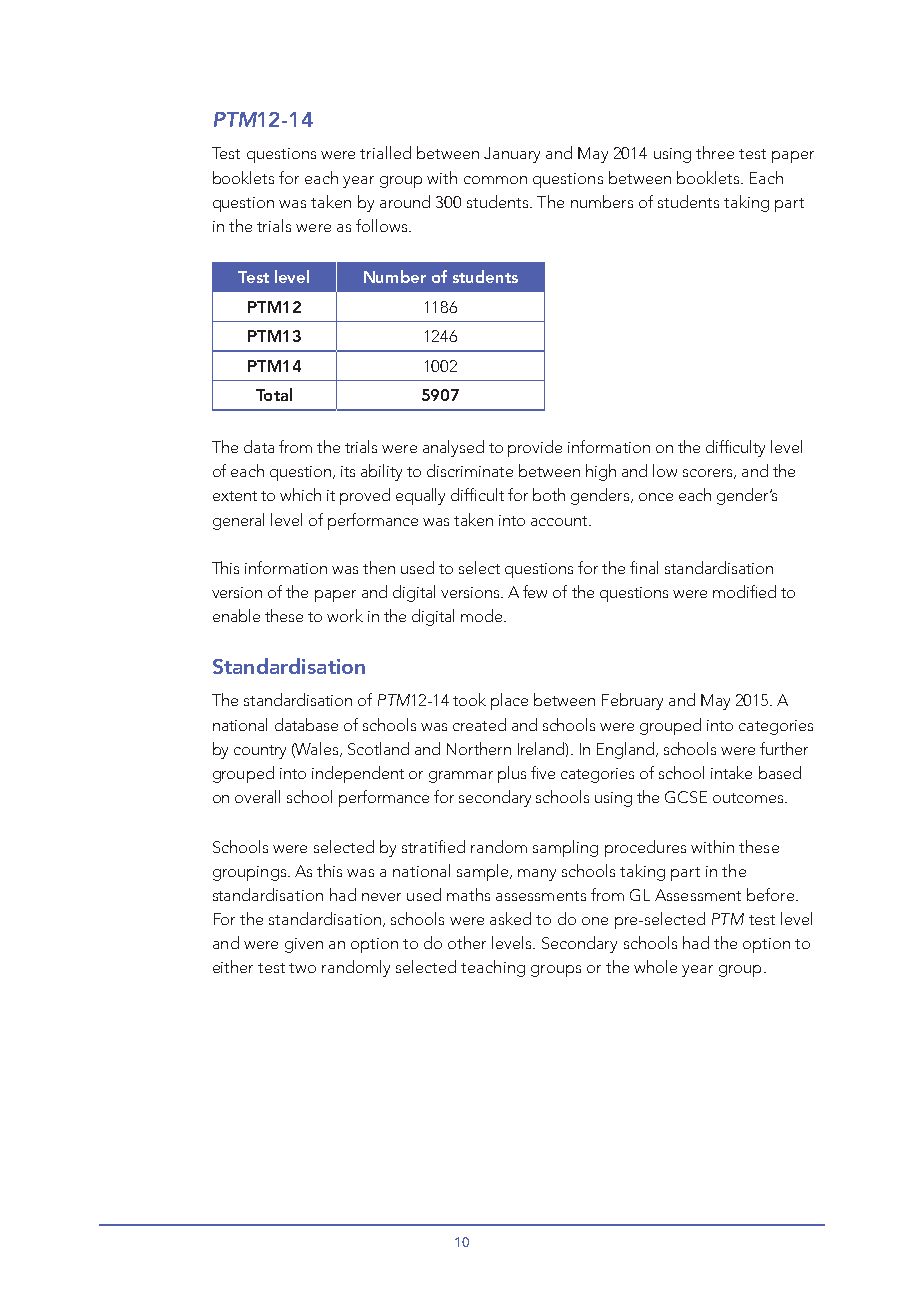 The image size is (924, 1297). What do you see at coordinates (381, 225) in the document?
I see `follows` at bounding box center [381, 225].
